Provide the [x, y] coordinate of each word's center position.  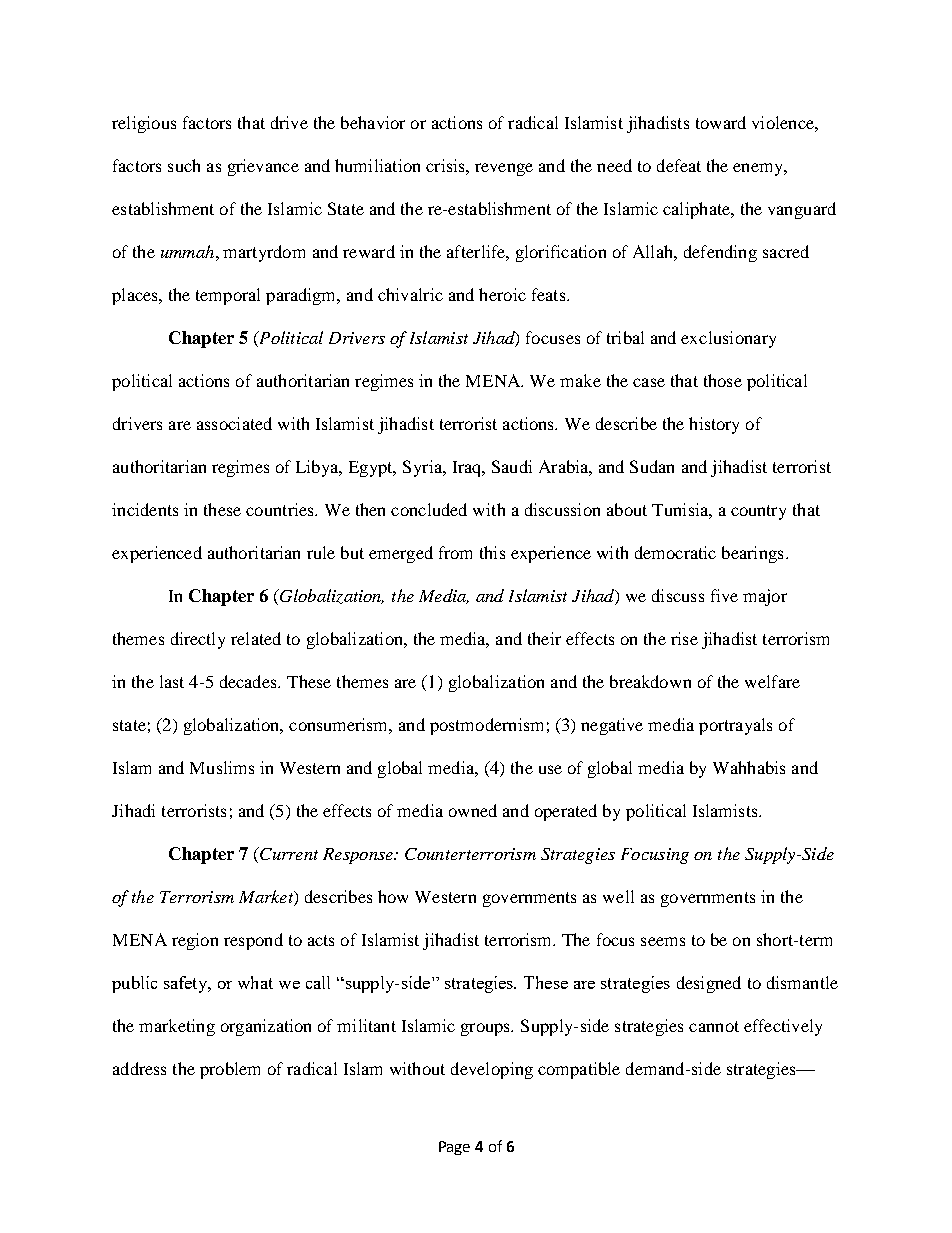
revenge [504, 169]
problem [230, 1070]
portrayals [735, 726]
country [758, 512]
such [184, 165]
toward [721, 122]
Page [454, 1148]
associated [234, 423]
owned [473, 810]
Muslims [222, 767]
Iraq [468, 469]
